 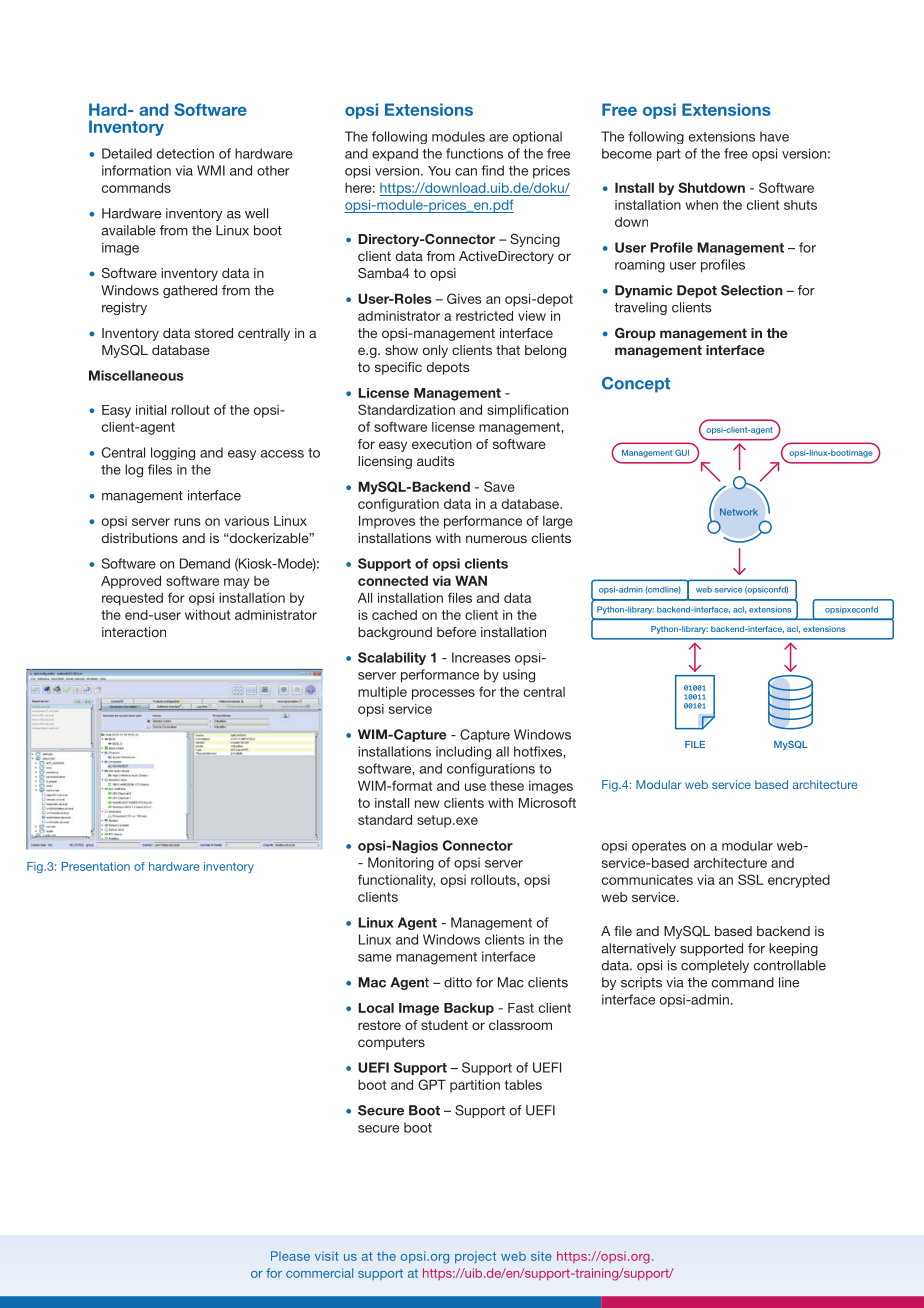 What do you see at coordinates (134, 632) in the screenshot?
I see `interaction` at bounding box center [134, 632].
